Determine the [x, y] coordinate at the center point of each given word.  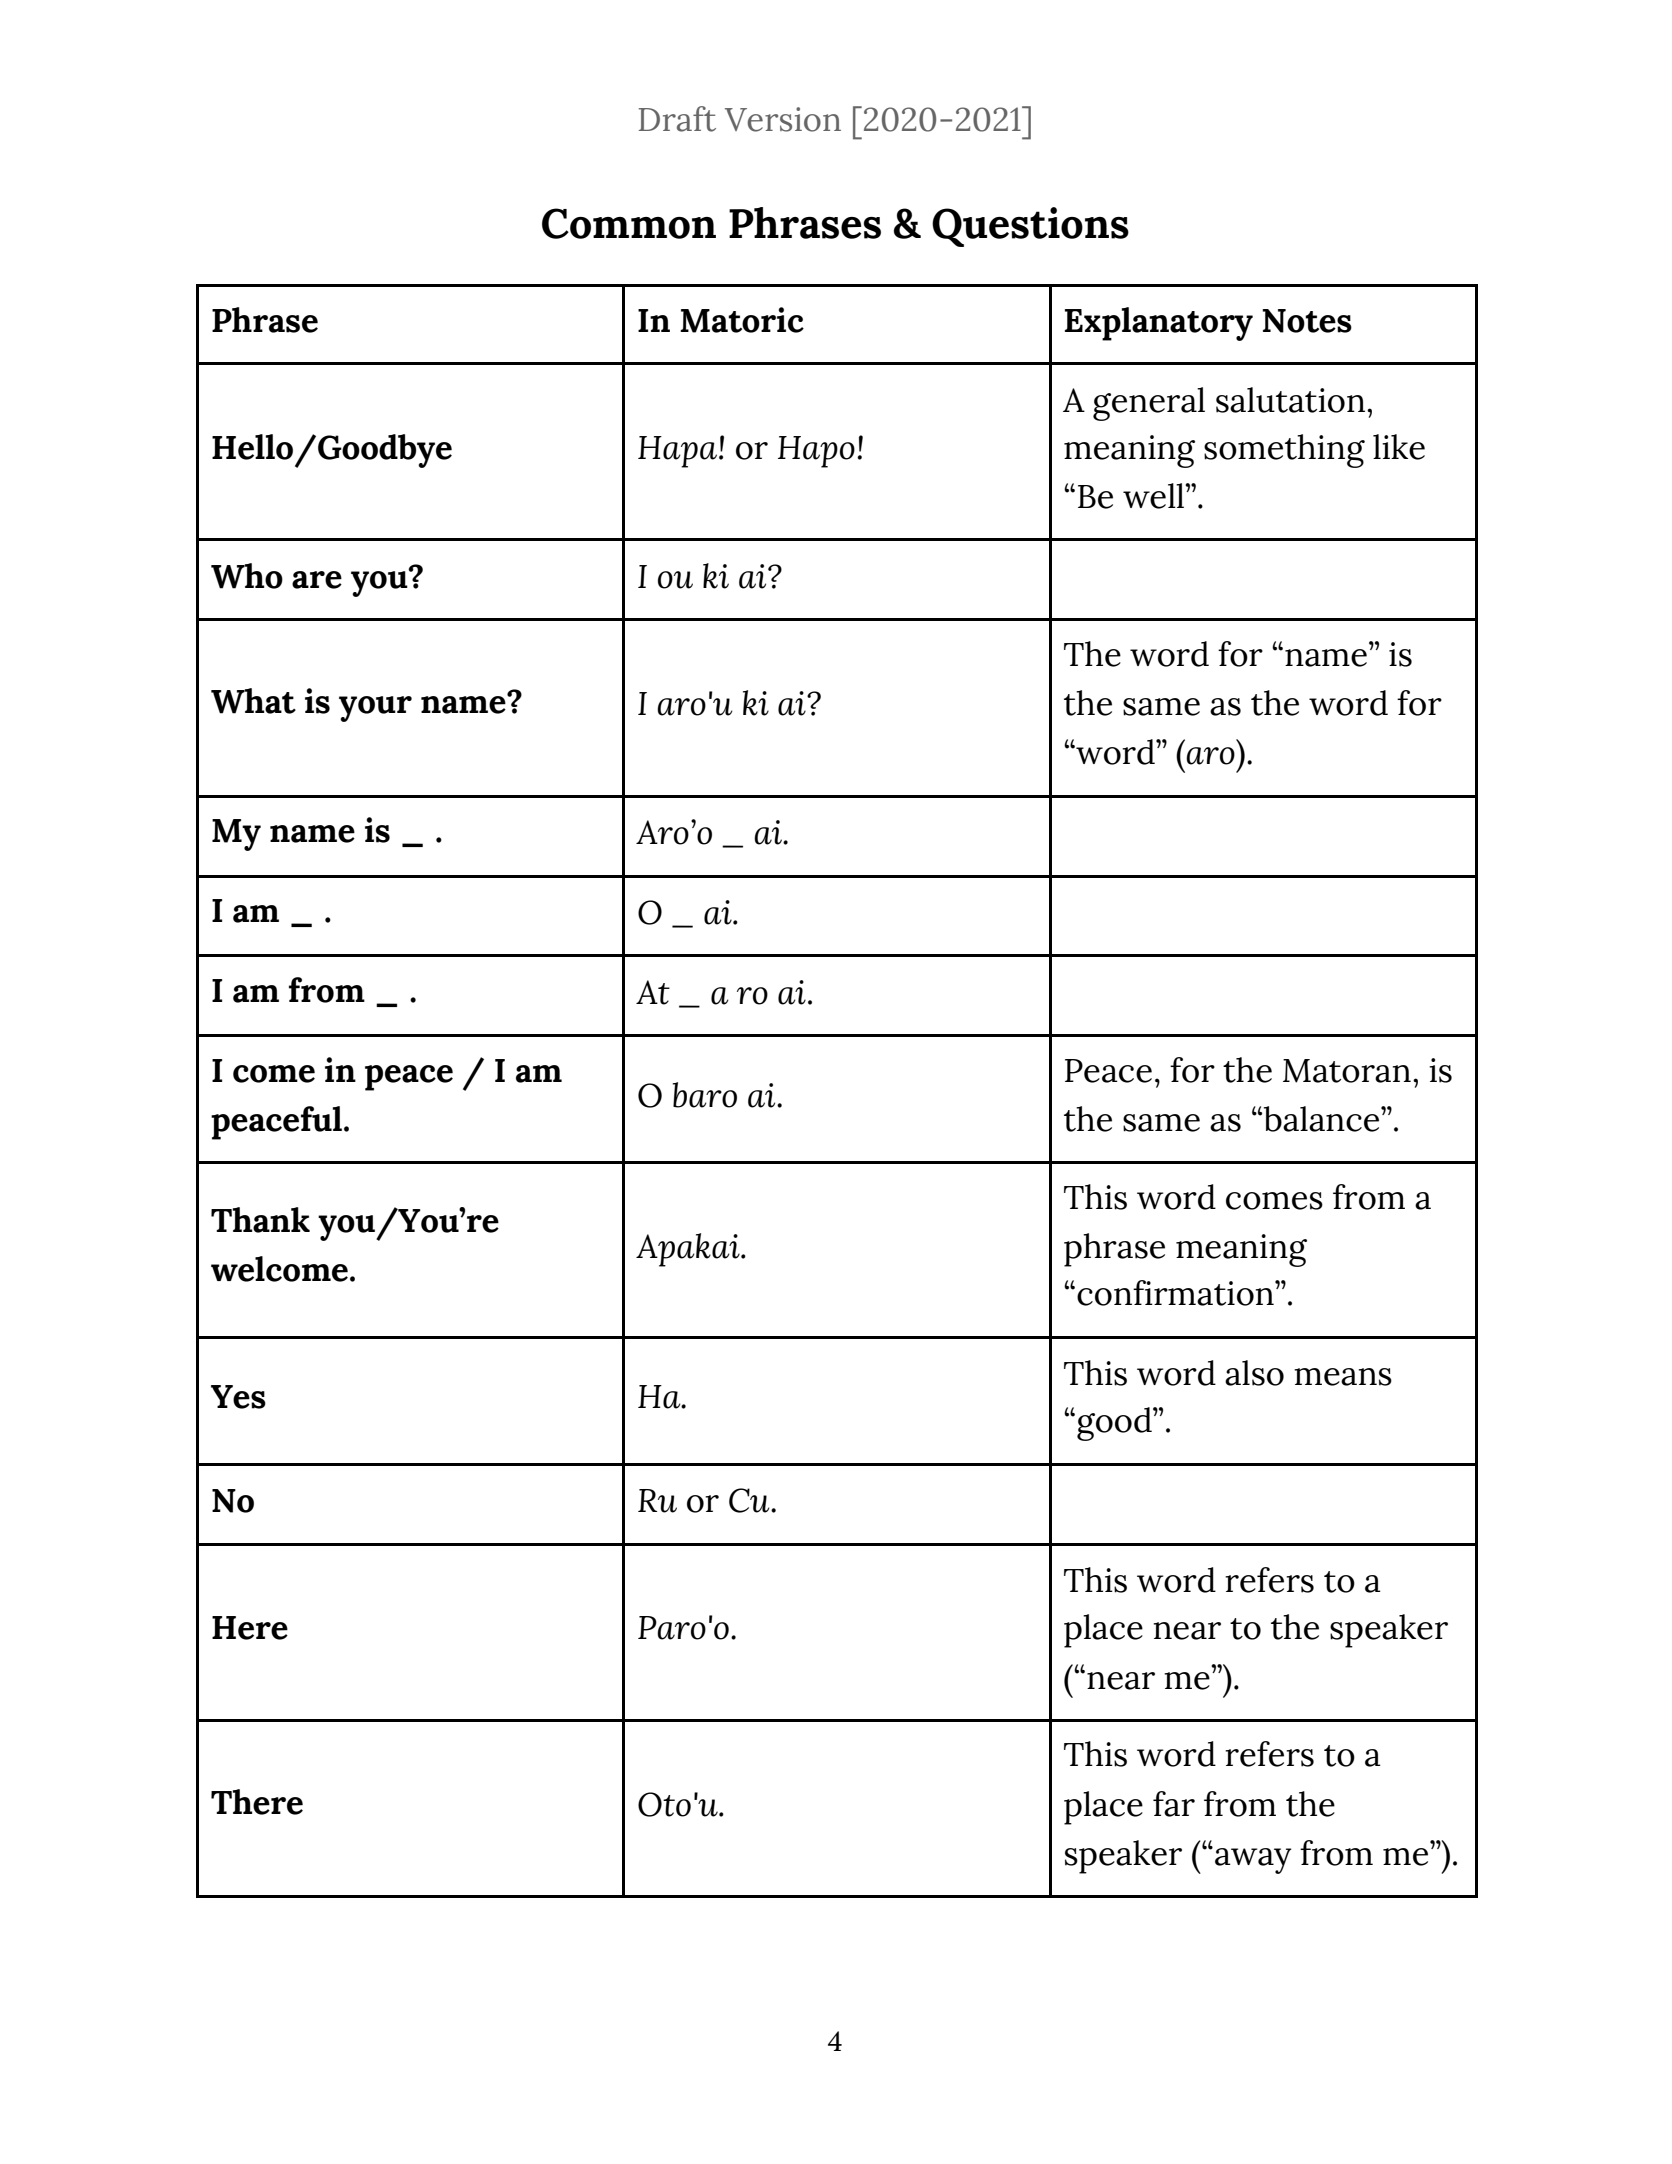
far [1174, 1804]
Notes [1307, 321]
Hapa [679, 452]
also [1254, 1373]
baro [705, 1095]
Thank [260, 1220]
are [317, 580]
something [1284, 451]
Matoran [1347, 1071]
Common [629, 223]
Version [783, 119]
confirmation [1176, 1293]
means [1343, 1377]
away [1253, 1861]
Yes [238, 1397]
